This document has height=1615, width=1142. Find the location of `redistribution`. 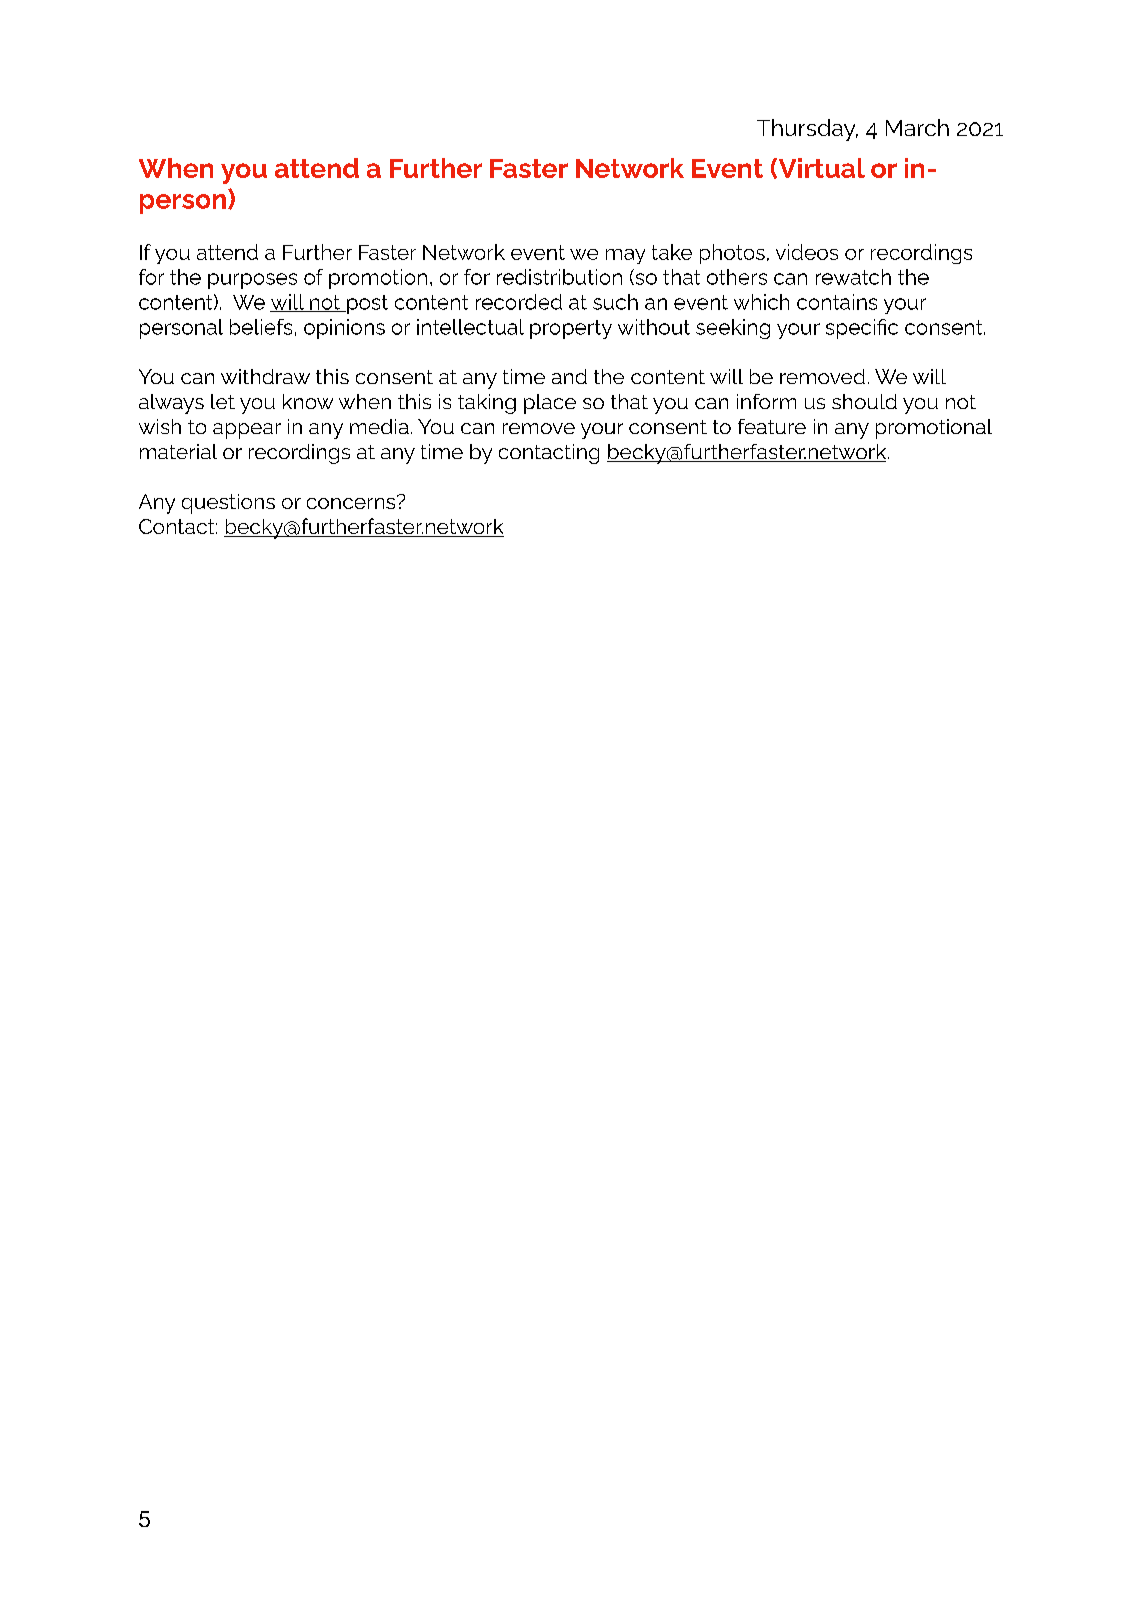

redistribution is located at coordinates (559, 277).
